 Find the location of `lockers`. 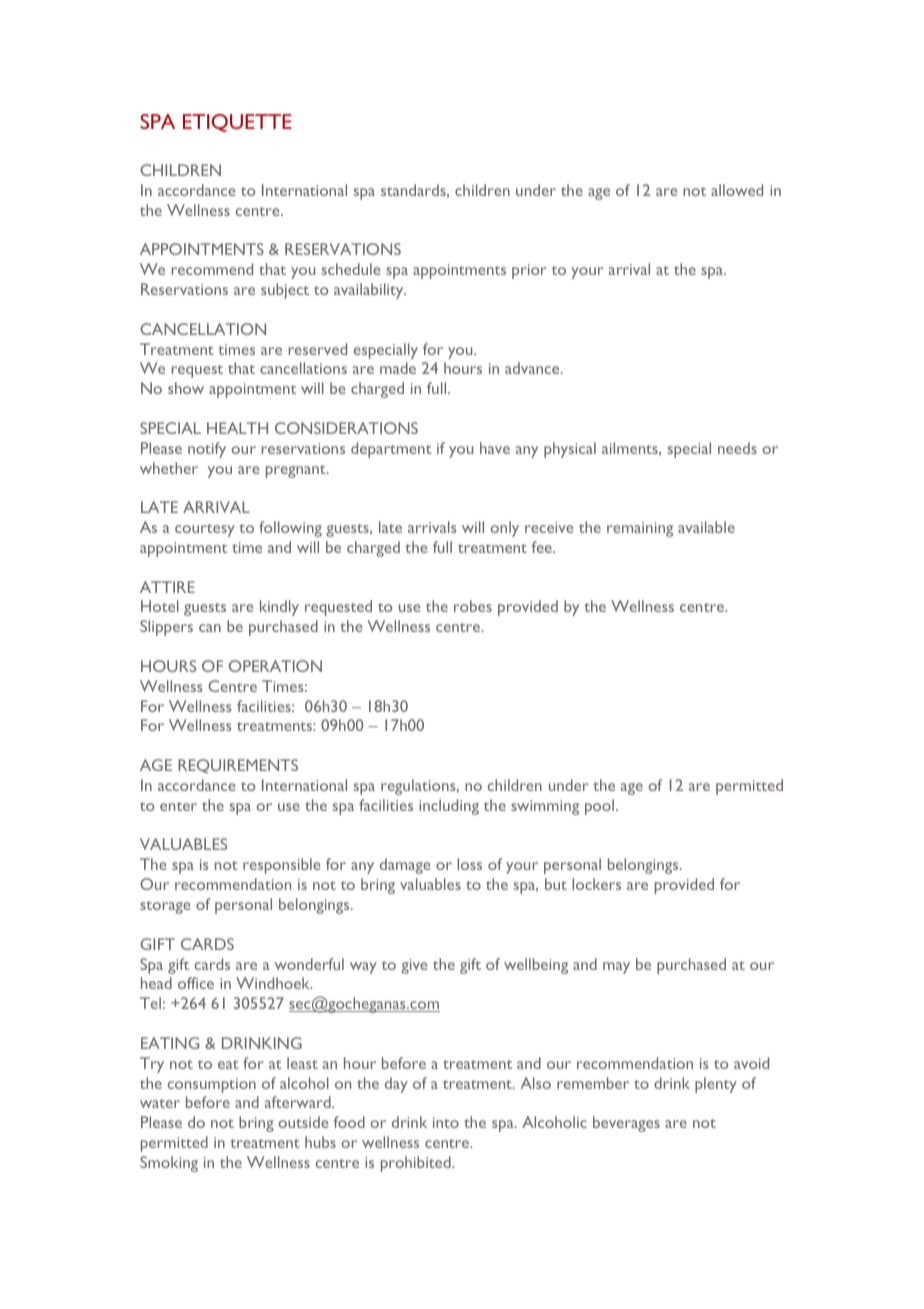

lockers is located at coordinates (596, 884).
